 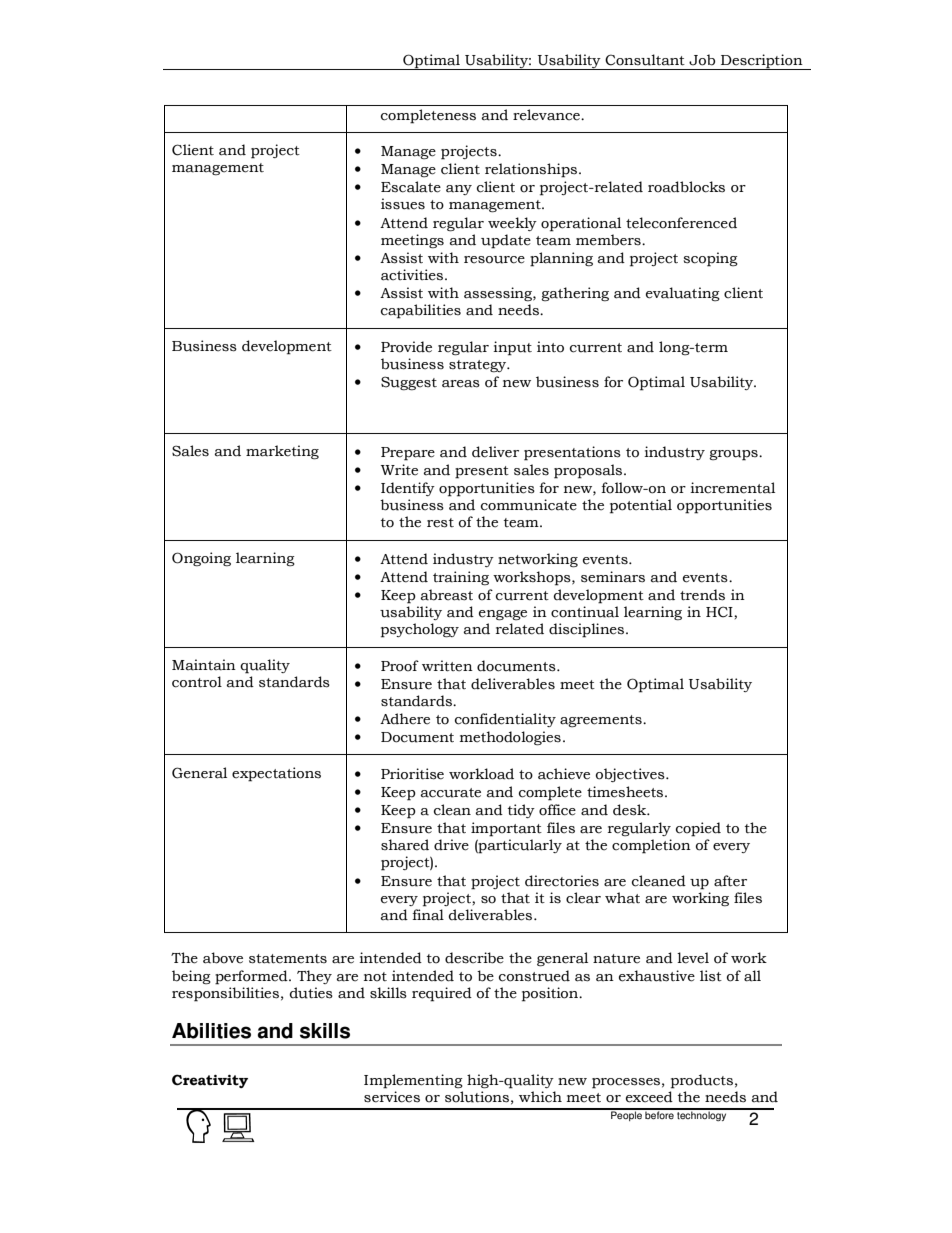 I want to click on marketing, so click(x=282, y=452).
